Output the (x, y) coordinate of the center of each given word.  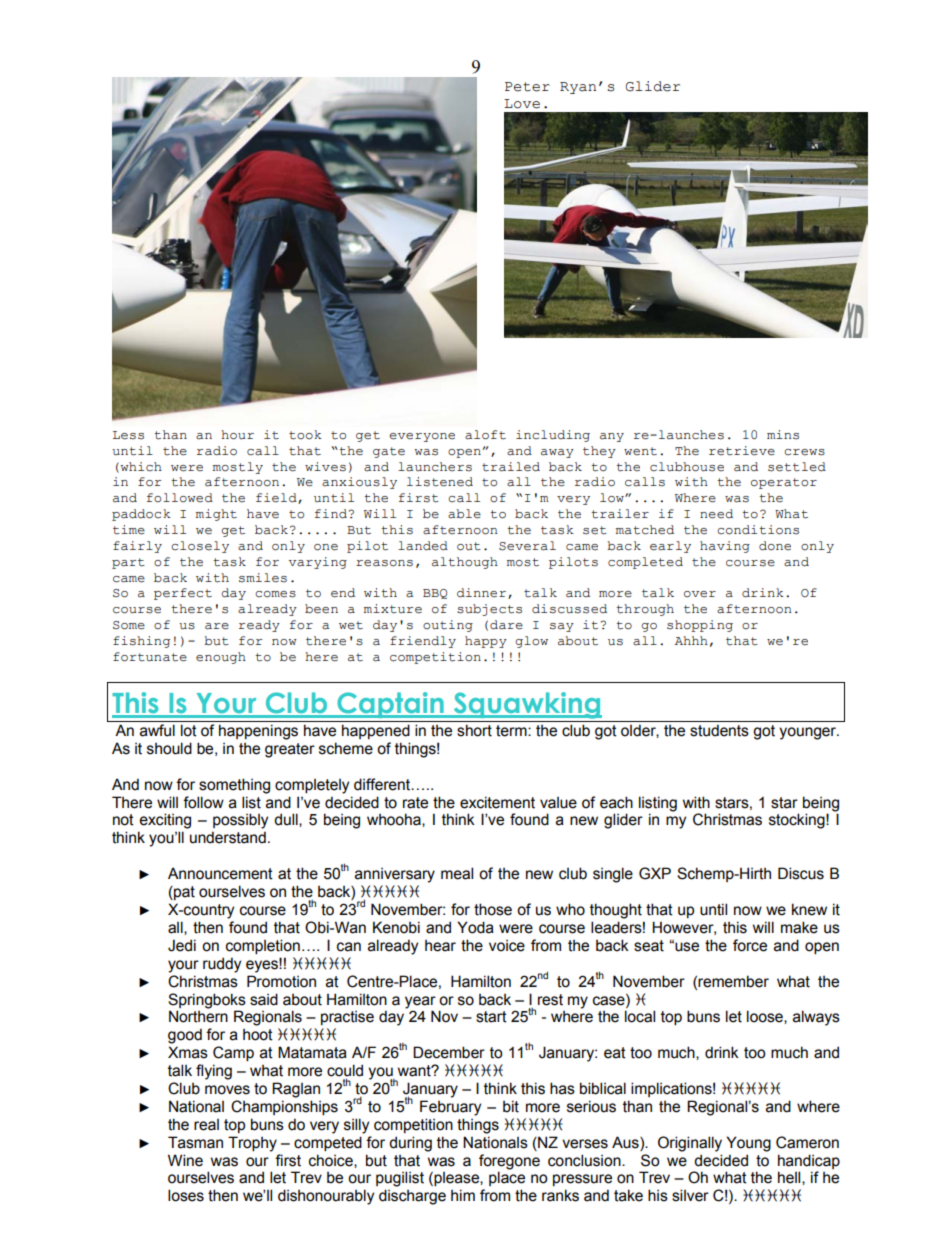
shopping (700, 626)
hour (237, 435)
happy (486, 642)
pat (183, 893)
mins (783, 435)
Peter (527, 87)
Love (522, 104)
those (493, 909)
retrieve (742, 451)
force (750, 945)
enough (221, 658)
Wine (185, 1160)
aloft (485, 435)
